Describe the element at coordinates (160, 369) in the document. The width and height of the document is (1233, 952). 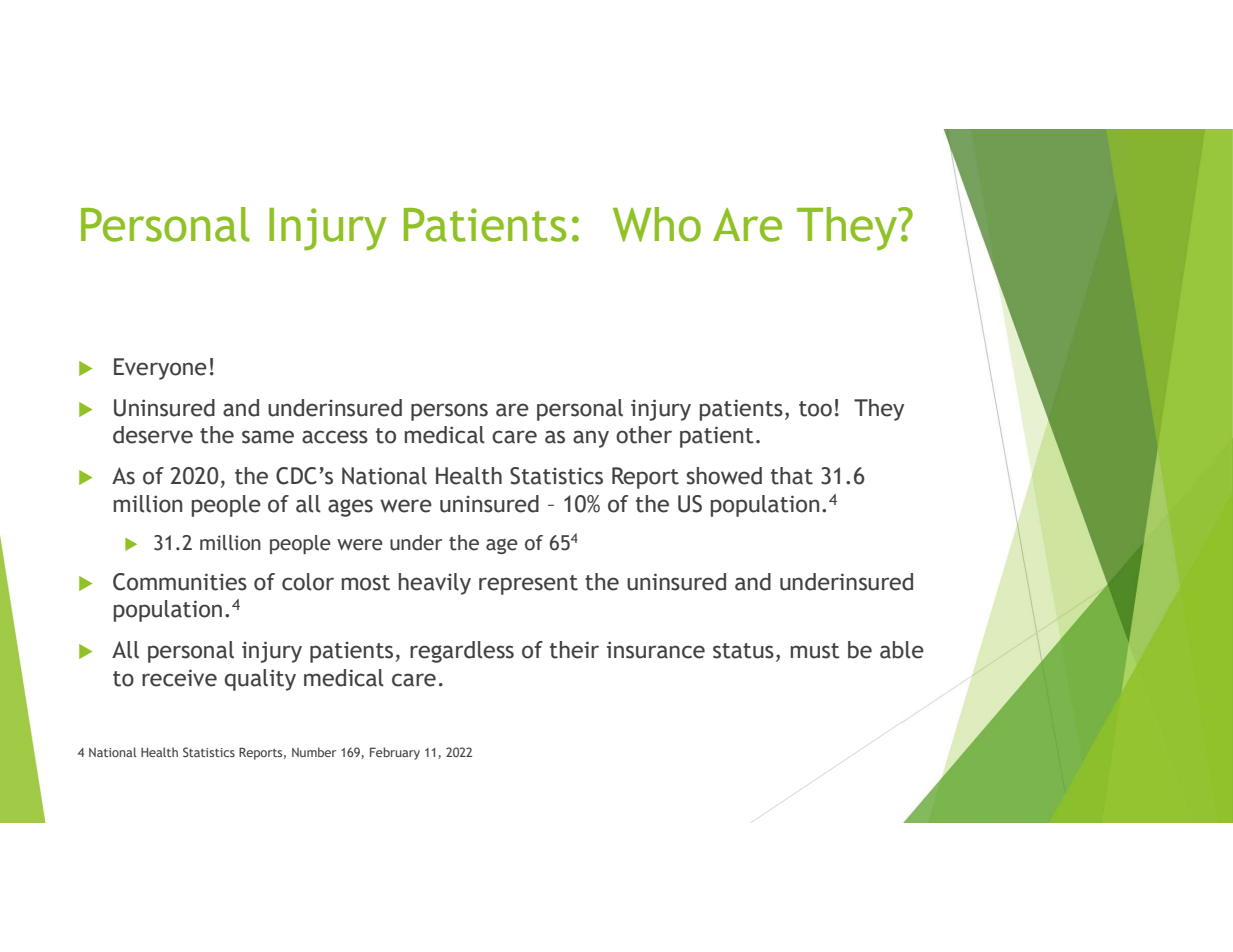
I see `Everyone` at that location.
